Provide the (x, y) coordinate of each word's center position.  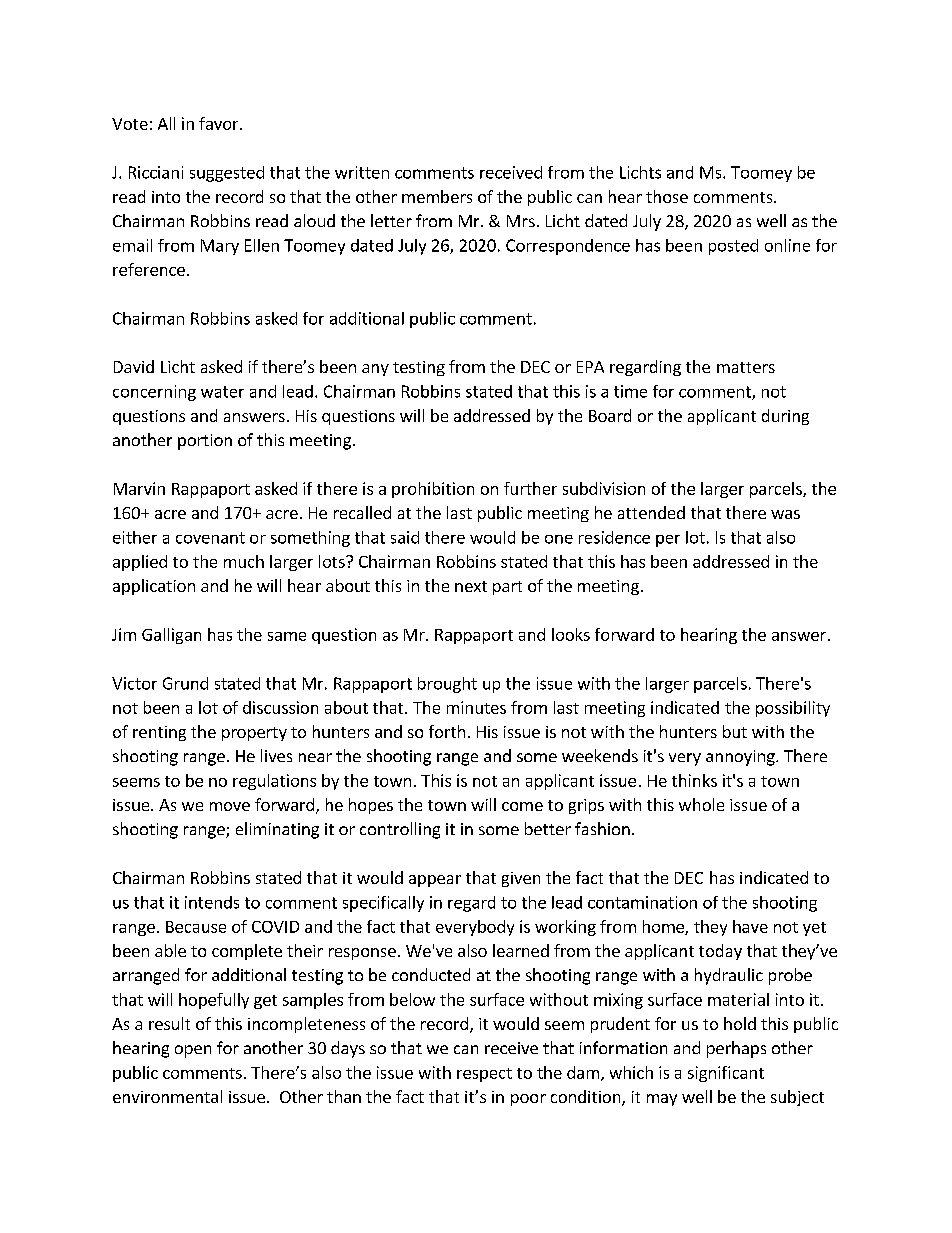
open (193, 1051)
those (667, 196)
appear (435, 881)
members (437, 196)
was (785, 514)
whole (701, 804)
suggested (227, 174)
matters (746, 367)
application (154, 587)
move (230, 806)
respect (484, 1075)
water (222, 392)
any (375, 370)
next (471, 586)
